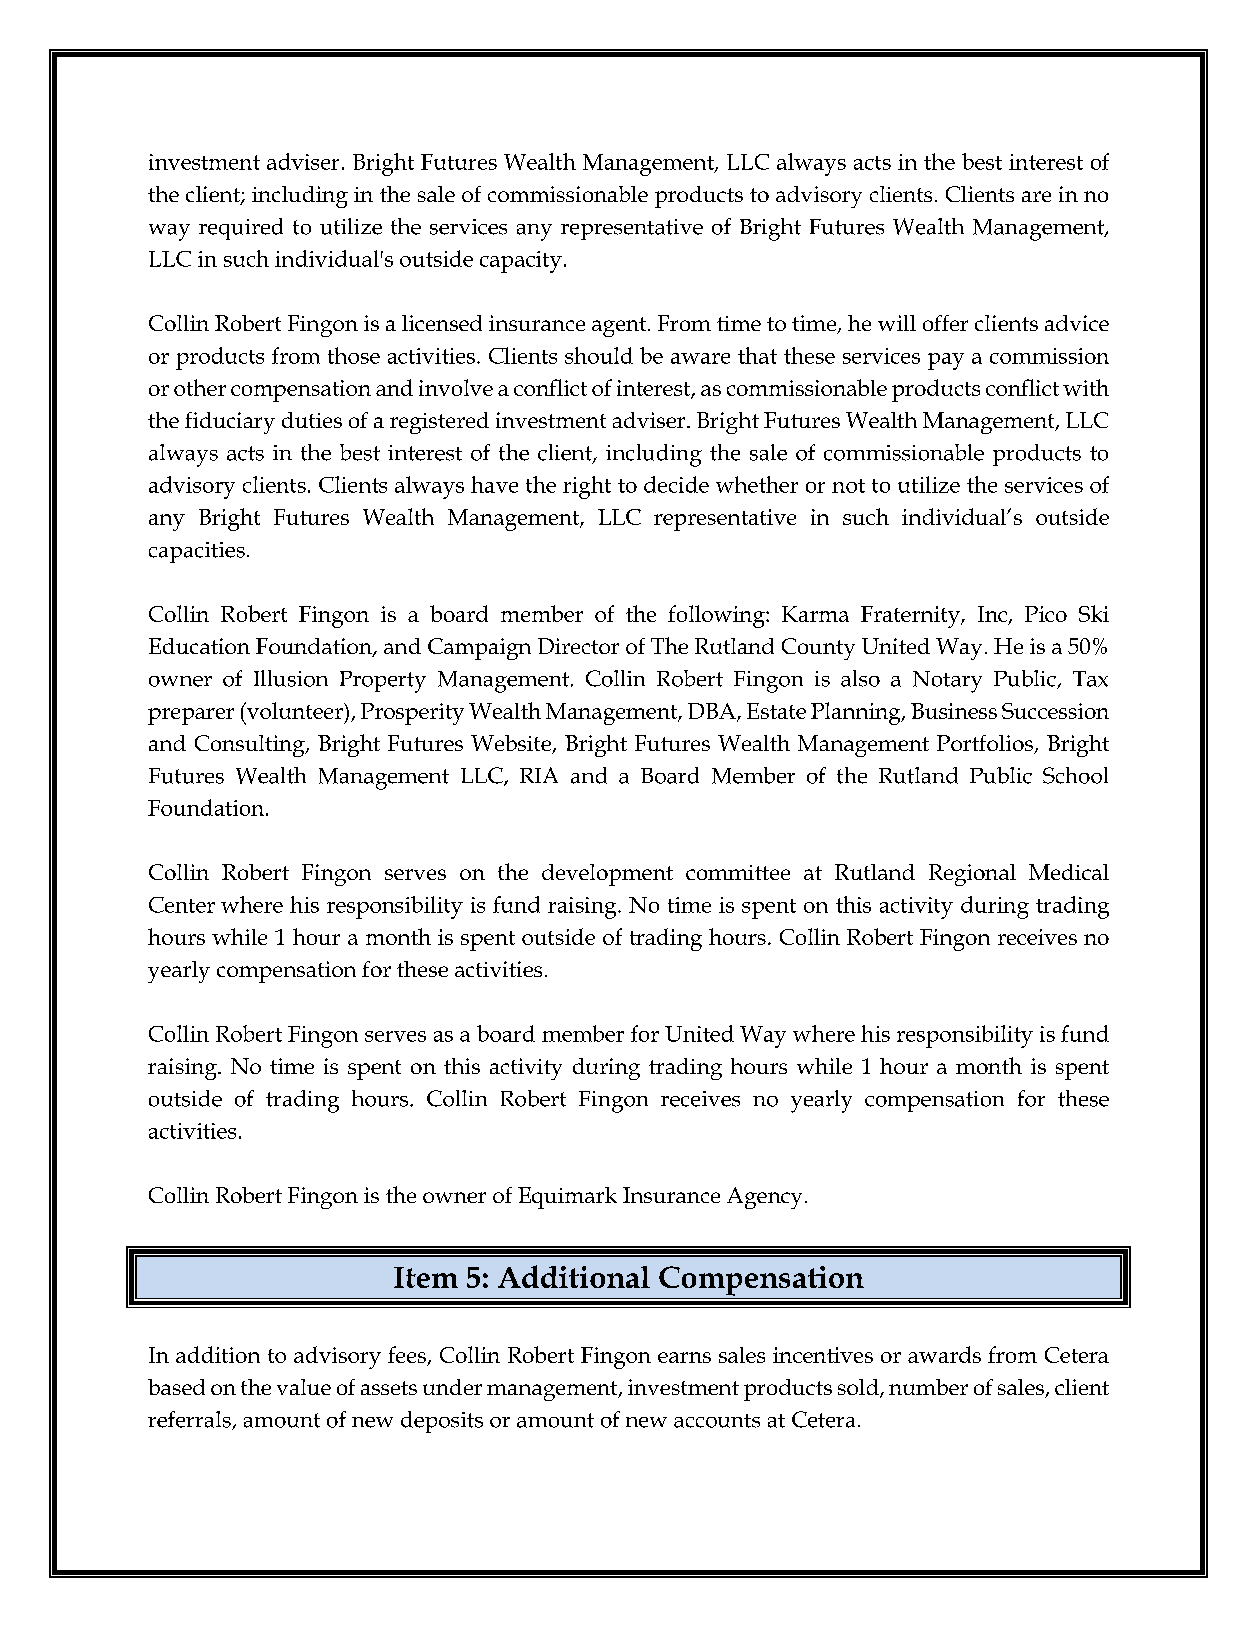 This screenshot has width=1257, height=1627. What do you see at coordinates (684, 1357) in the screenshot?
I see `earns` at bounding box center [684, 1357].
